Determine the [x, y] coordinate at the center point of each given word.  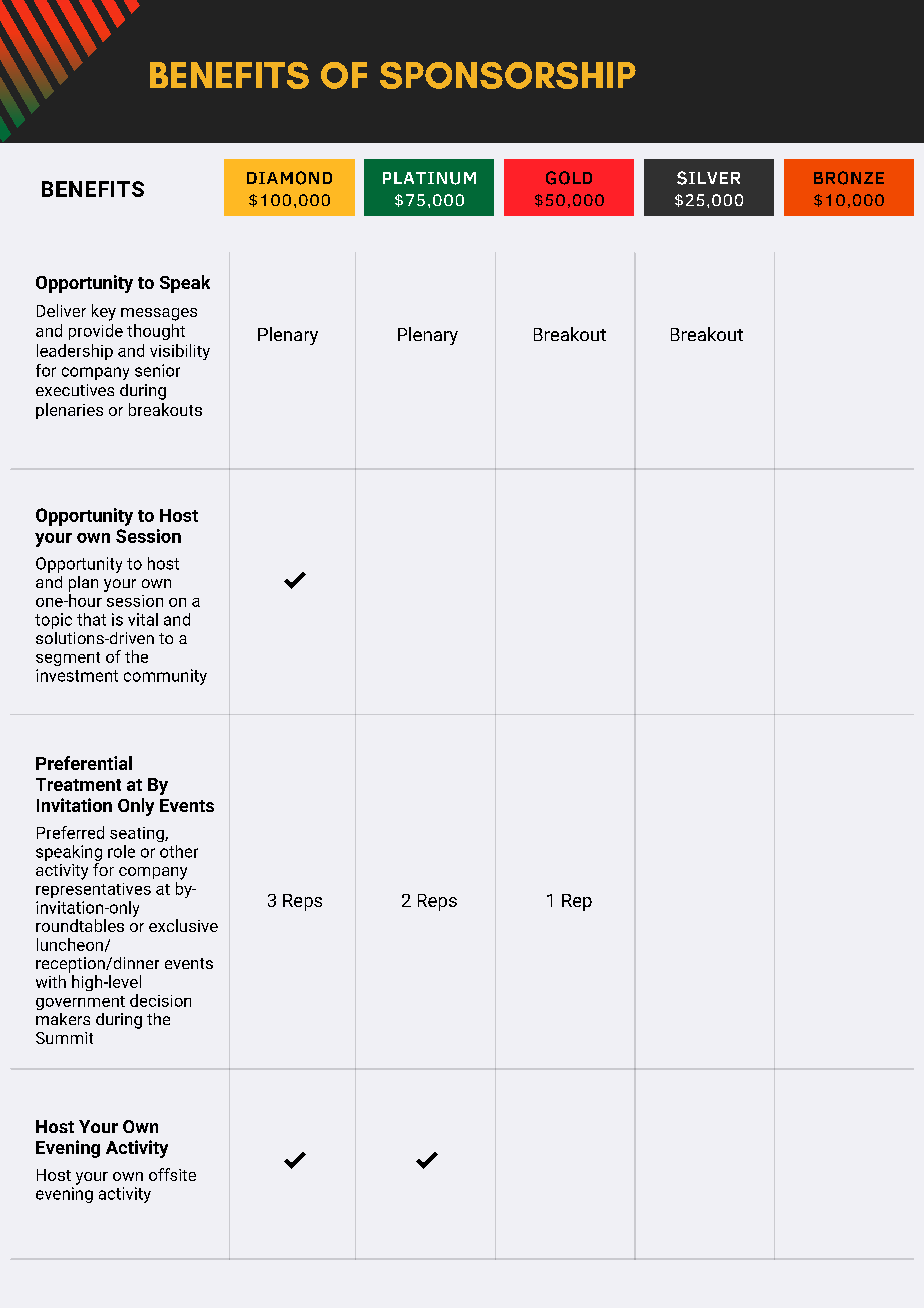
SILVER [708, 178]
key [104, 312]
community [165, 677]
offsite [172, 1174]
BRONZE [849, 178]
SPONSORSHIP [508, 75]
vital [143, 619]
